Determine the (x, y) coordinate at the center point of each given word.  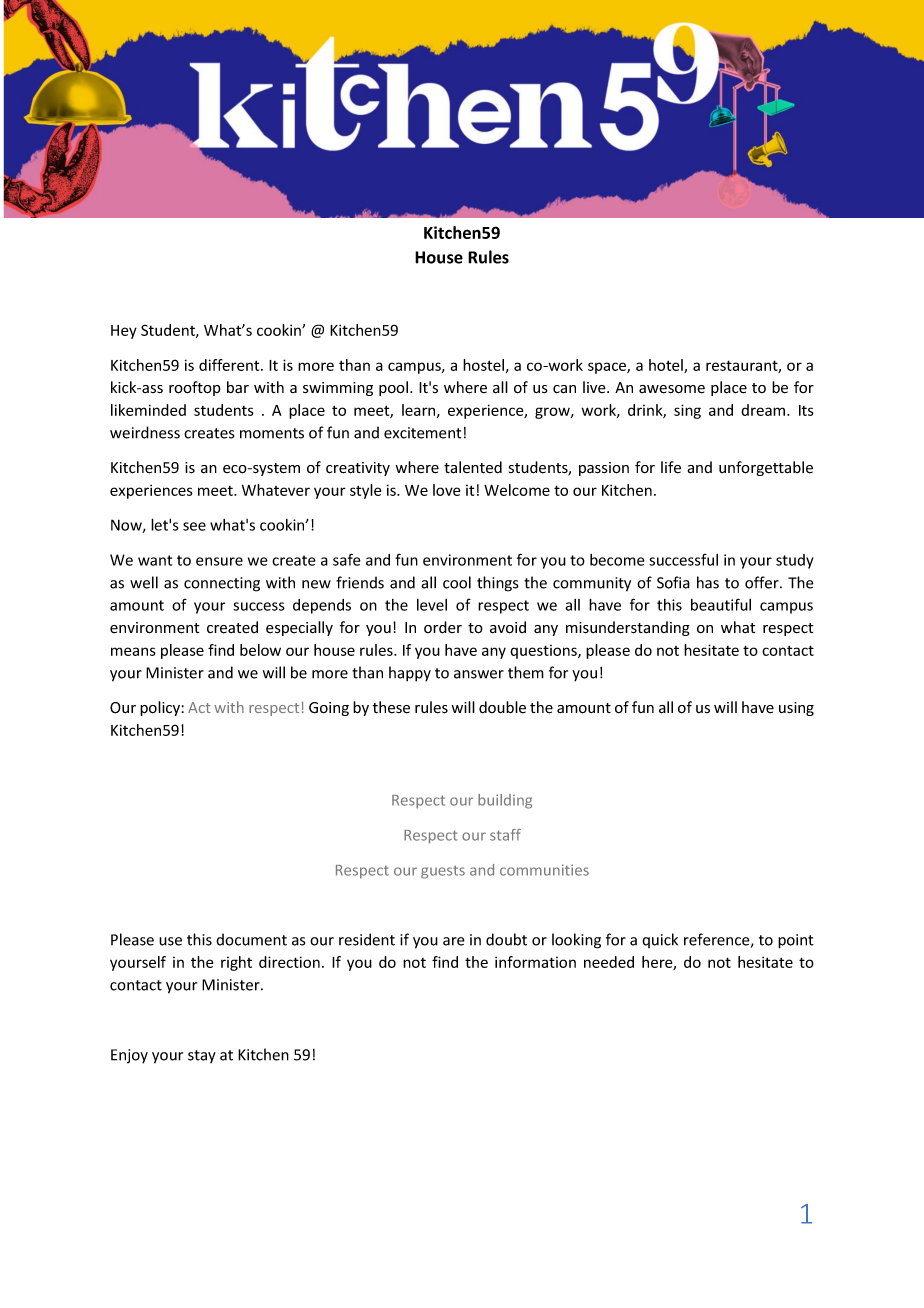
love (446, 490)
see (194, 526)
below (260, 650)
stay (202, 1056)
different (230, 365)
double (502, 707)
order (443, 627)
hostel (483, 365)
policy (160, 708)
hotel (667, 366)
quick (660, 940)
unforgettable (766, 468)
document (251, 939)
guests (443, 872)
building (505, 801)
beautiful (721, 604)
